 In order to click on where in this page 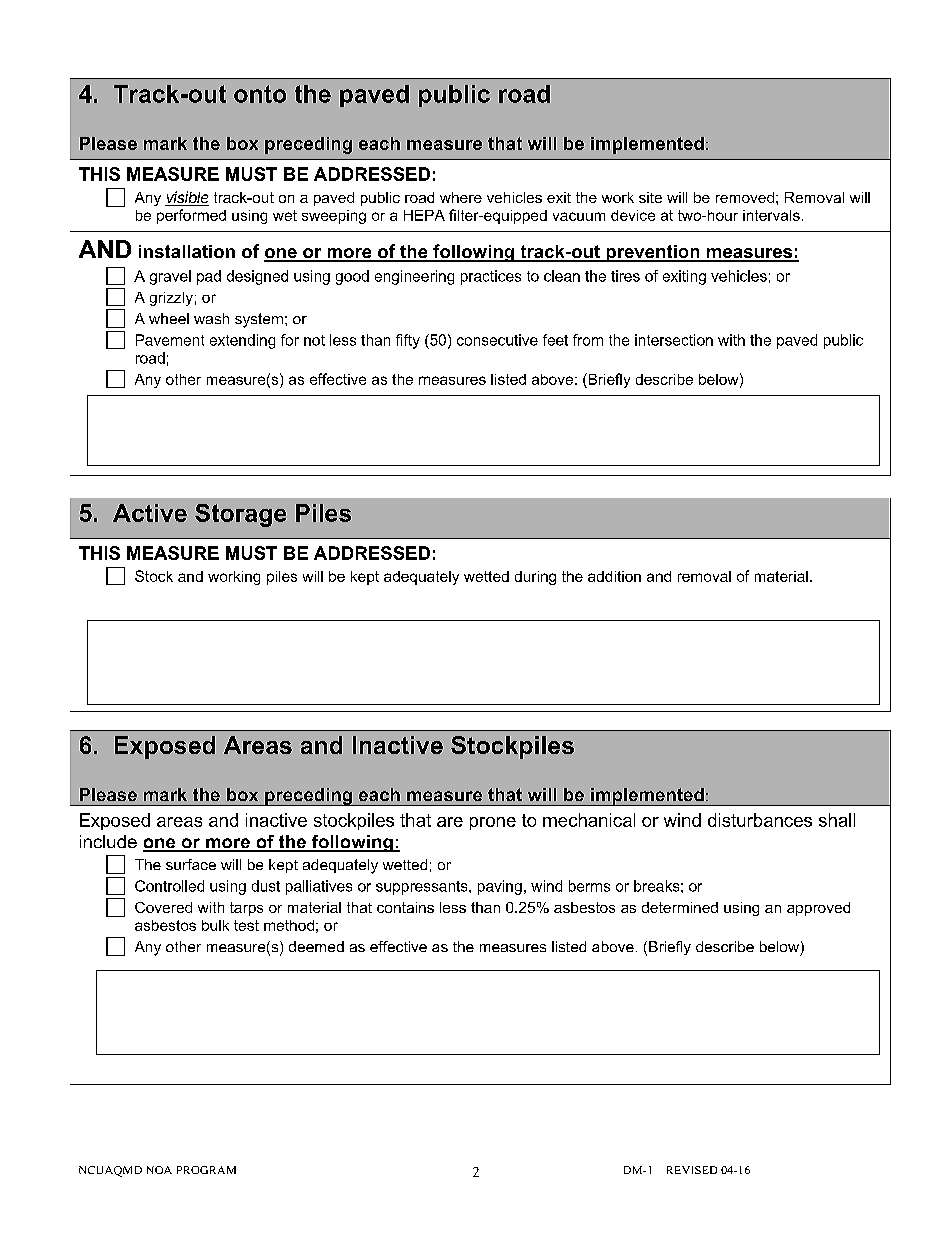, I will do `click(461, 197)`.
